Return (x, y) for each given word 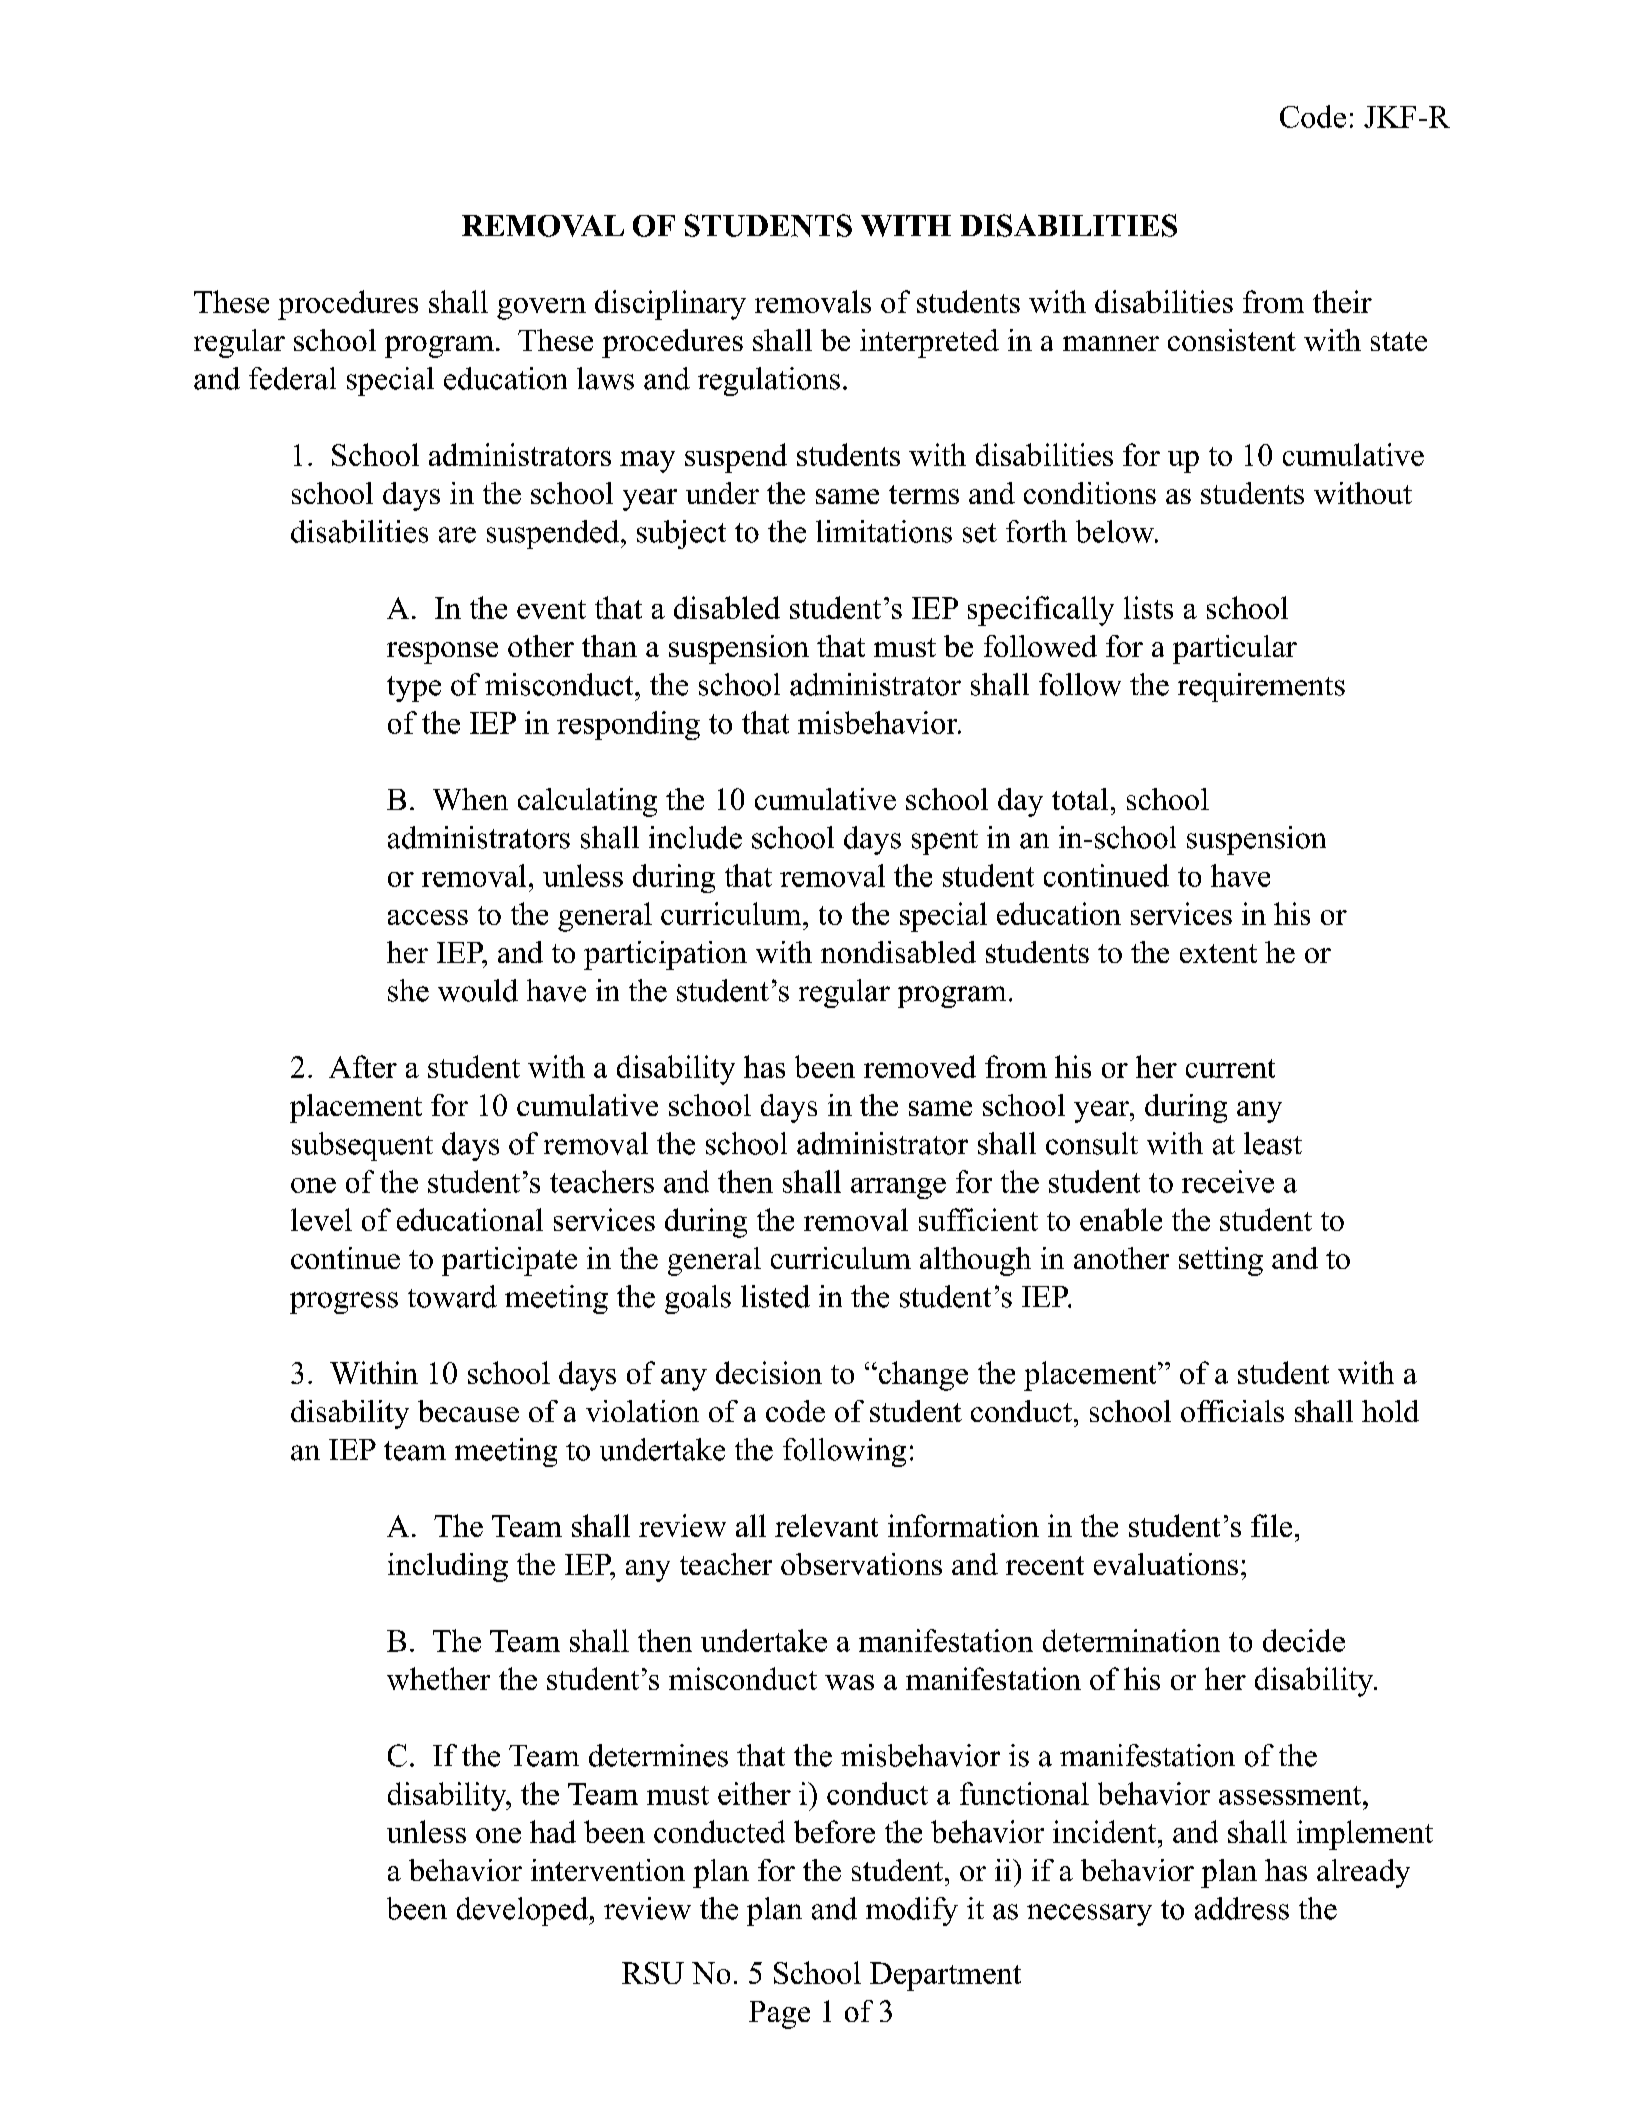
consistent (1232, 340)
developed (523, 1911)
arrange (898, 1188)
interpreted (929, 343)
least (1273, 1143)
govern (541, 309)
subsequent (362, 1146)
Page (779, 2015)
